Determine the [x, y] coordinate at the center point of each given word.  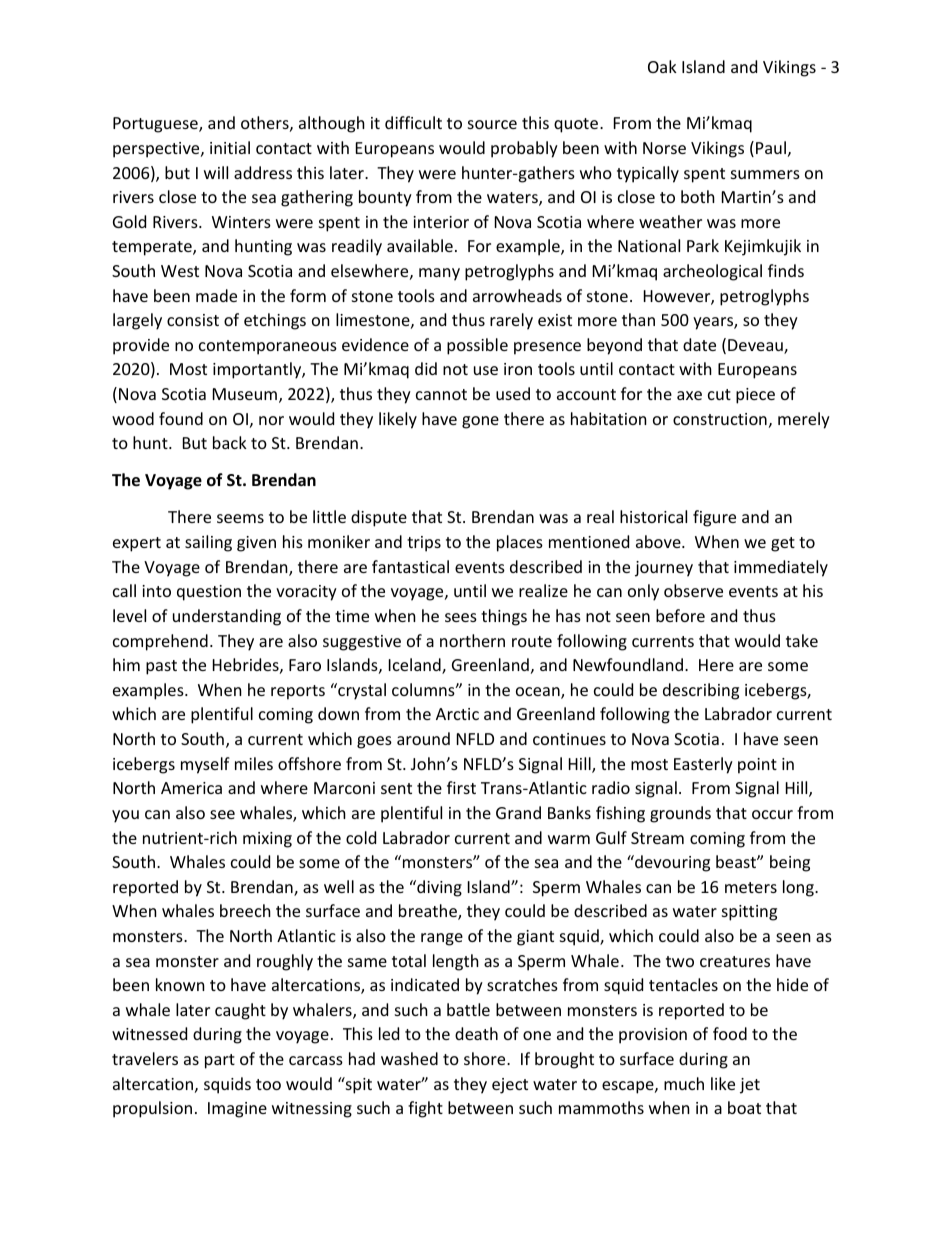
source [492, 124]
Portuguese [156, 125]
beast [737, 861]
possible [477, 346]
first [461, 787]
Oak [662, 66]
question [209, 593]
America [191, 788]
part [220, 1061]
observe [693, 590]
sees [461, 617]
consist [193, 320]
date [699, 344]
